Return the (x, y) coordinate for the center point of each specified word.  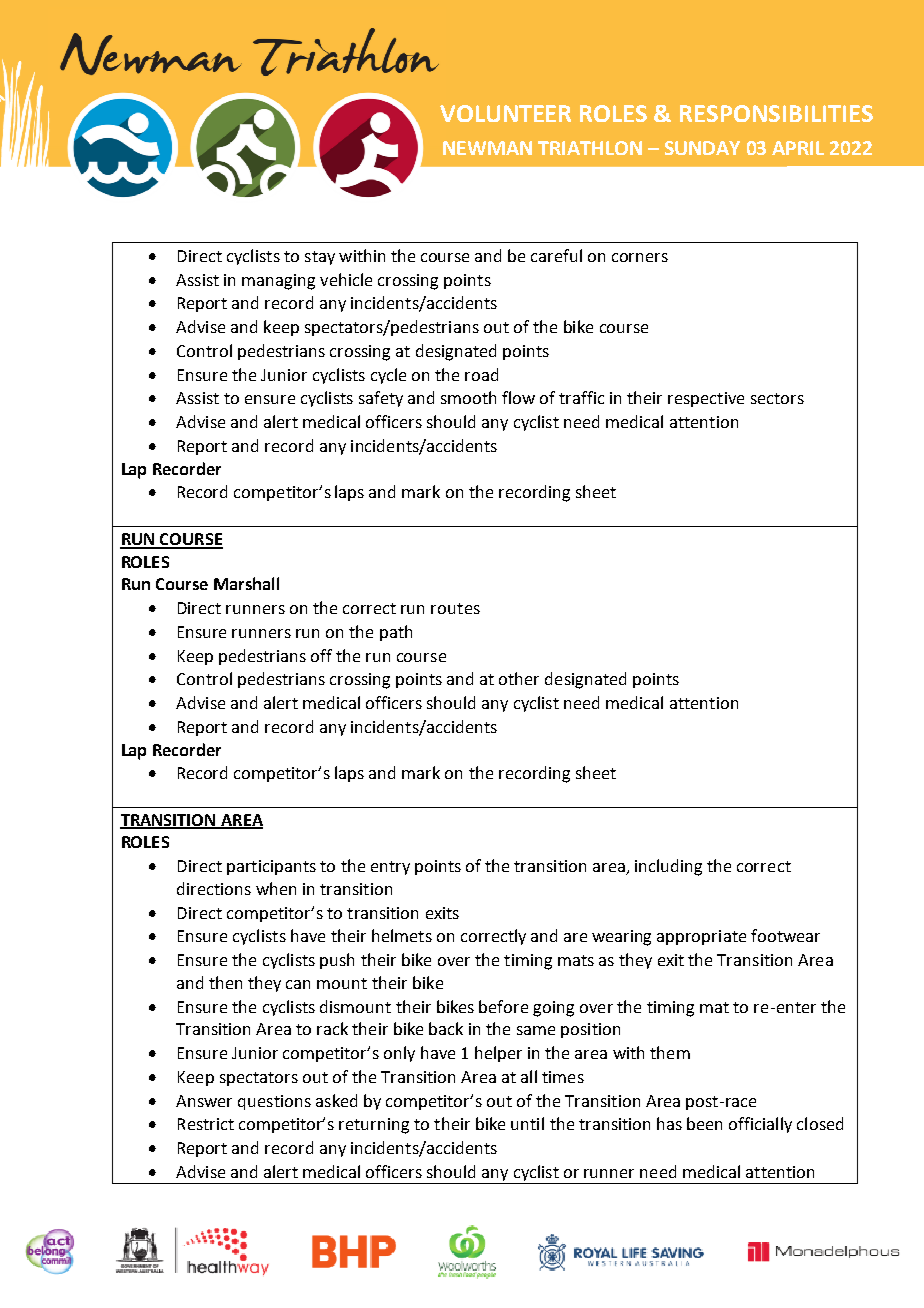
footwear (785, 935)
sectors (777, 398)
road (481, 374)
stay (320, 258)
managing (278, 282)
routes (455, 608)
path (396, 633)
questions (274, 1102)
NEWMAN (487, 148)
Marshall (246, 583)
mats (576, 960)
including (668, 867)
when (276, 888)
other (519, 678)
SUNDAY (702, 148)
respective (706, 399)
